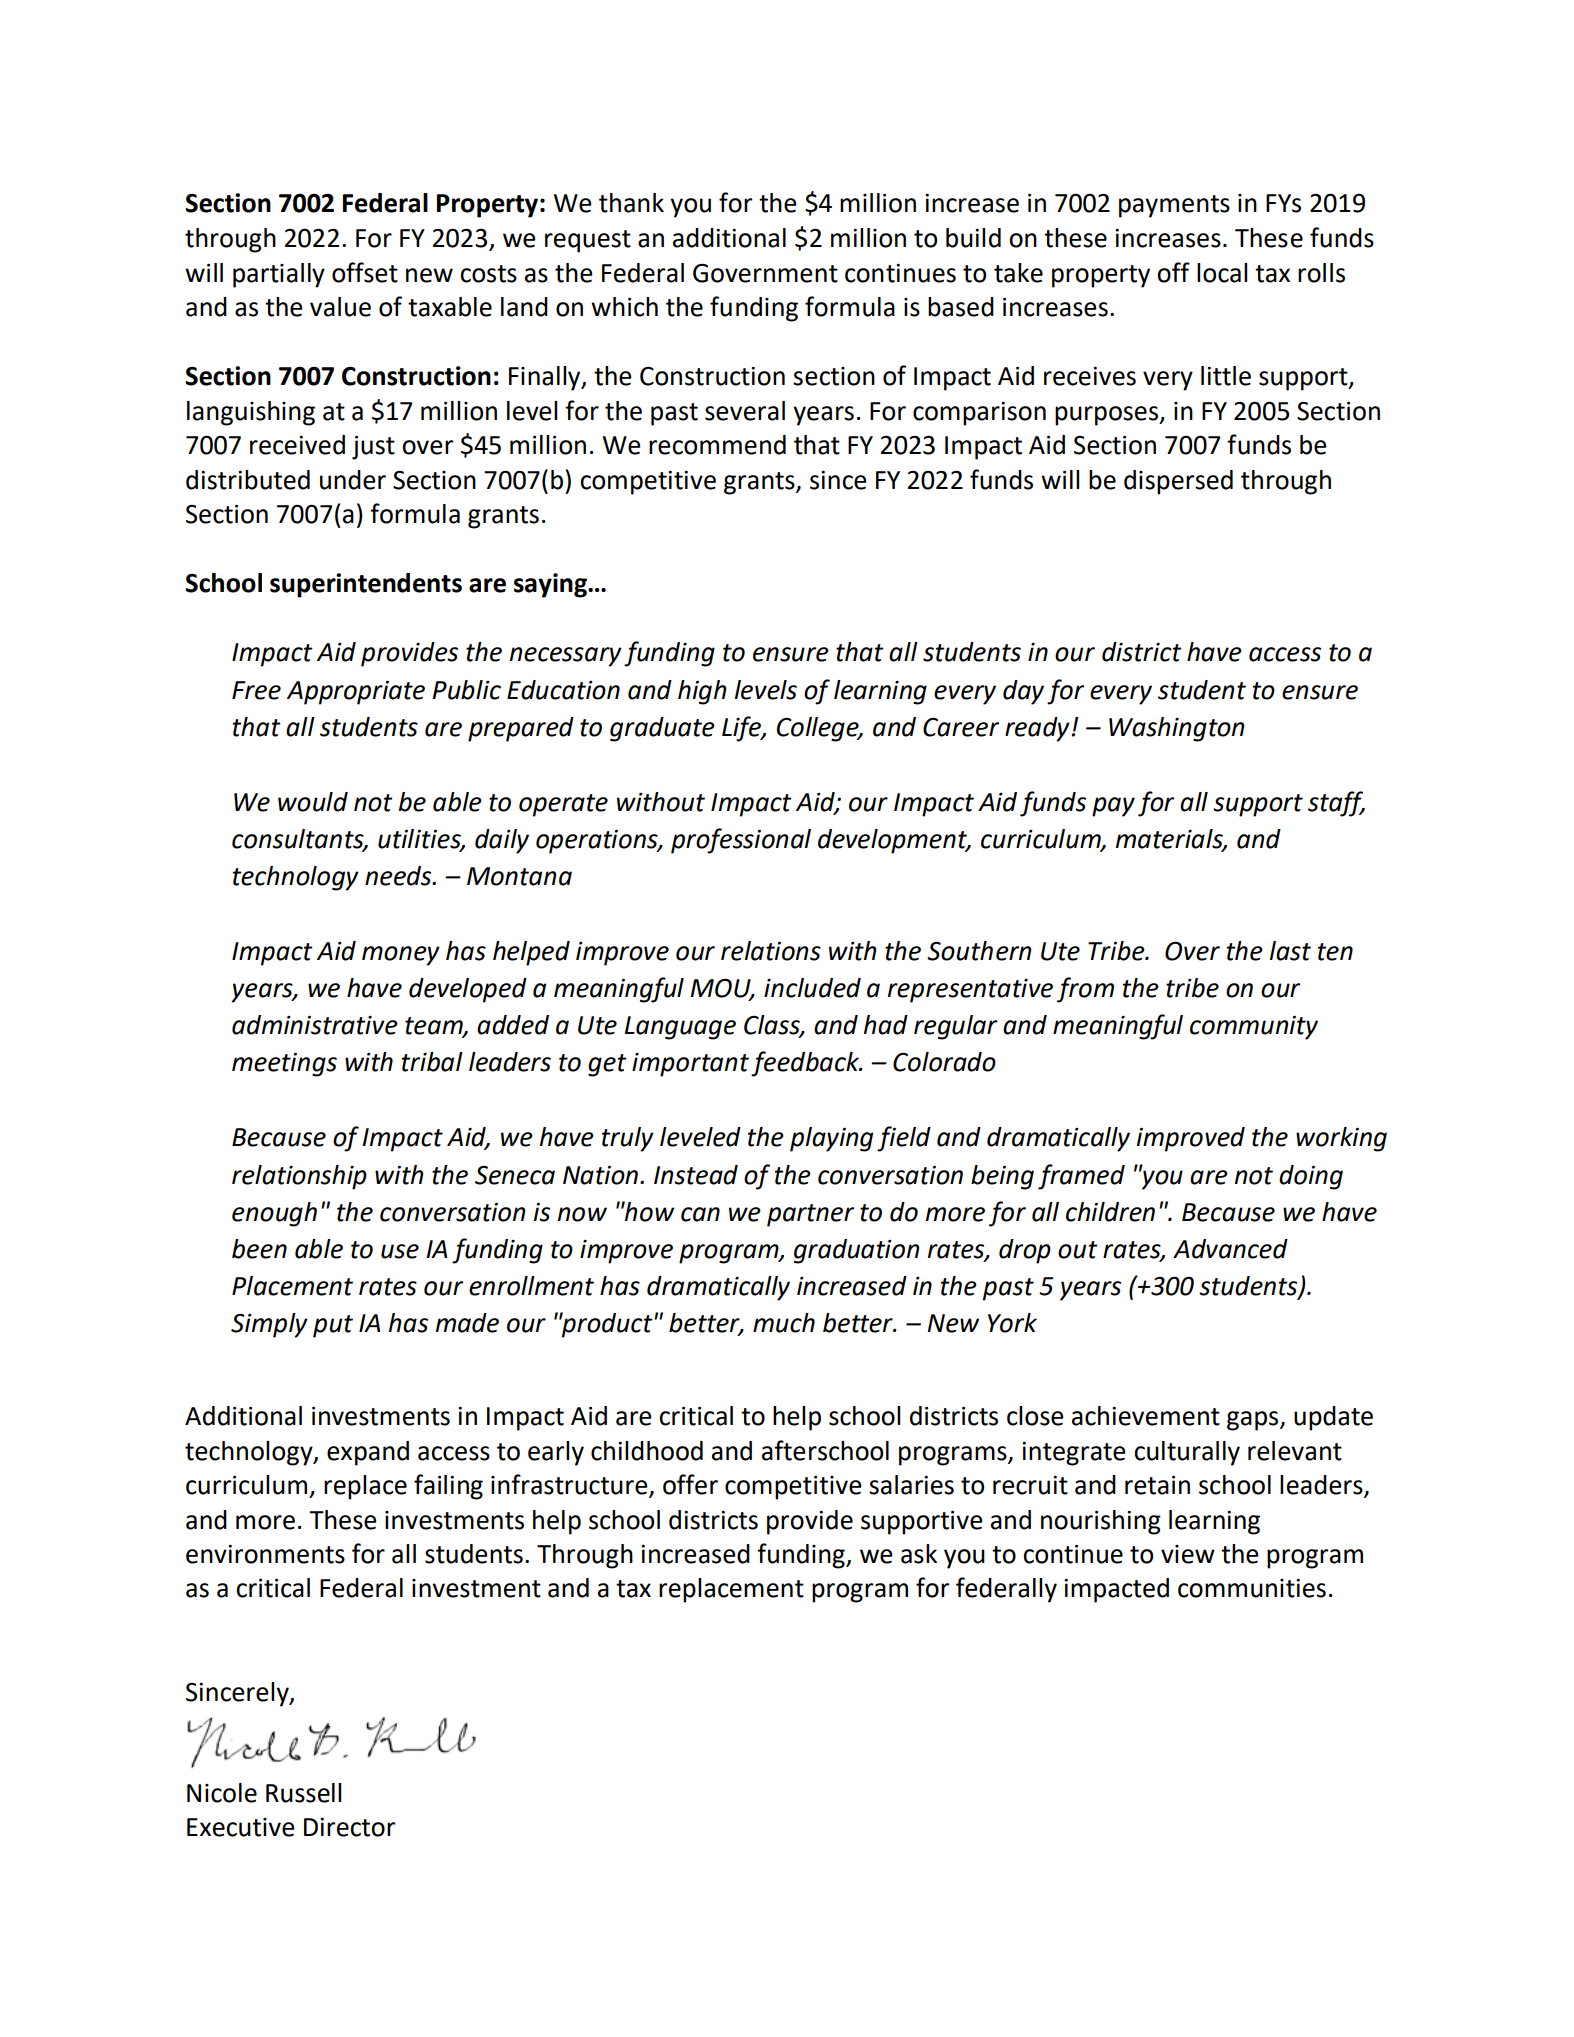 This document has width=1574, height=2037. I want to click on Advanced, so click(1230, 1249).
